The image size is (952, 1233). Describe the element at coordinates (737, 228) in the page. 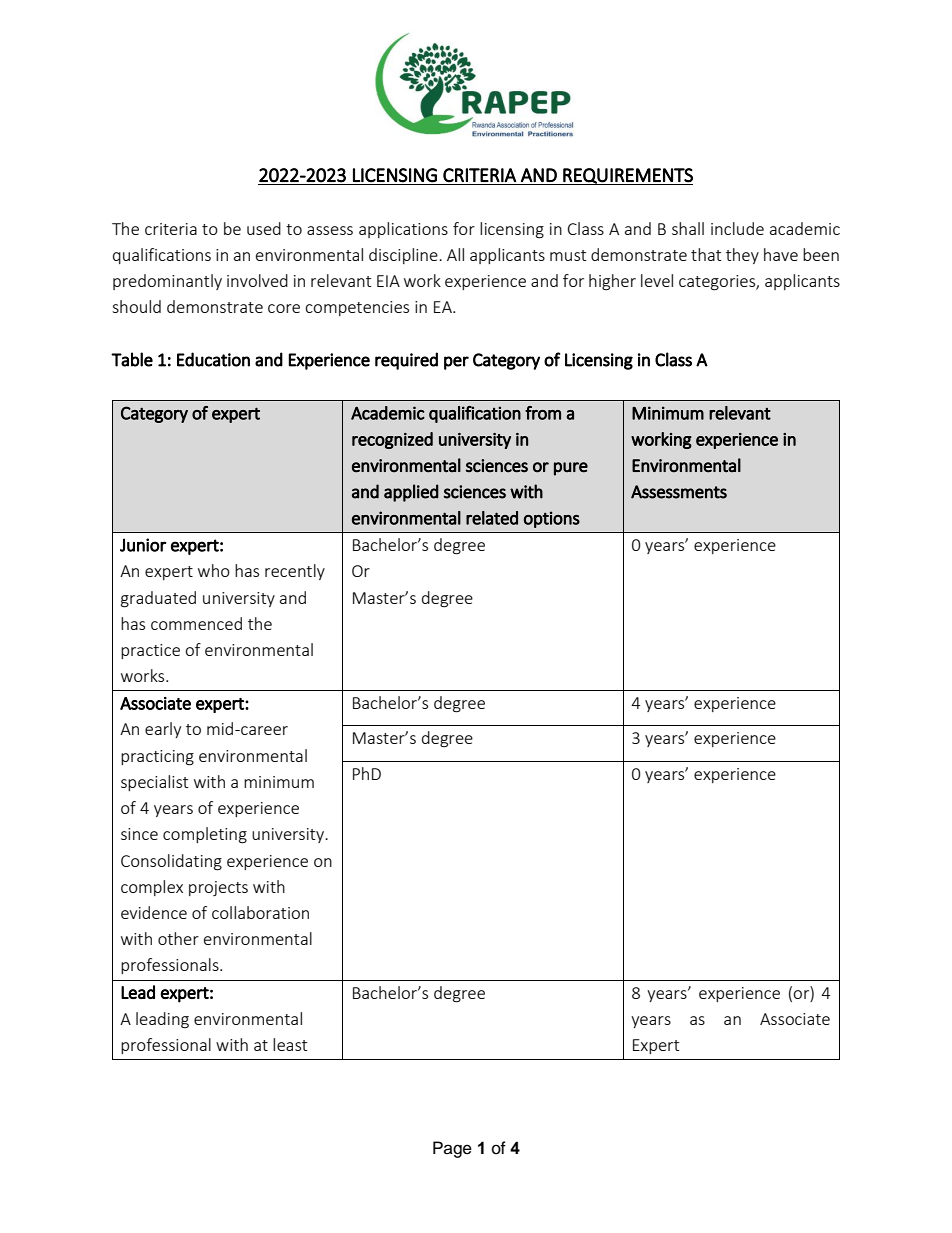

I see `include` at that location.
